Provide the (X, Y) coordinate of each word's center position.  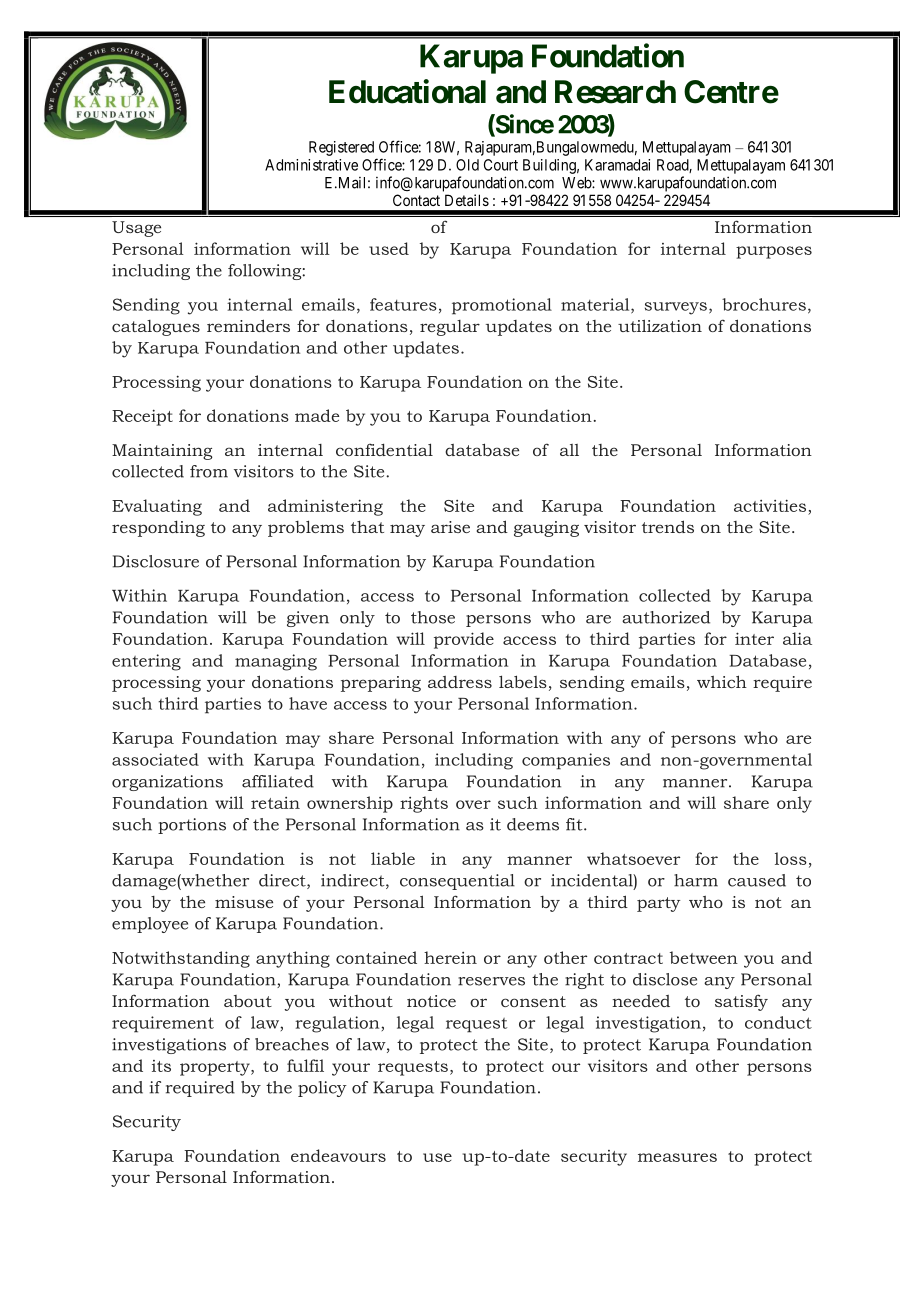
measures (677, 1157)
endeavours (338, 1155)
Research (615, 92)
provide (464, 640)
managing (276, 662)
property (216, 1068)
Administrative (311, 165)
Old (467, 165)
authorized (666, 617)
